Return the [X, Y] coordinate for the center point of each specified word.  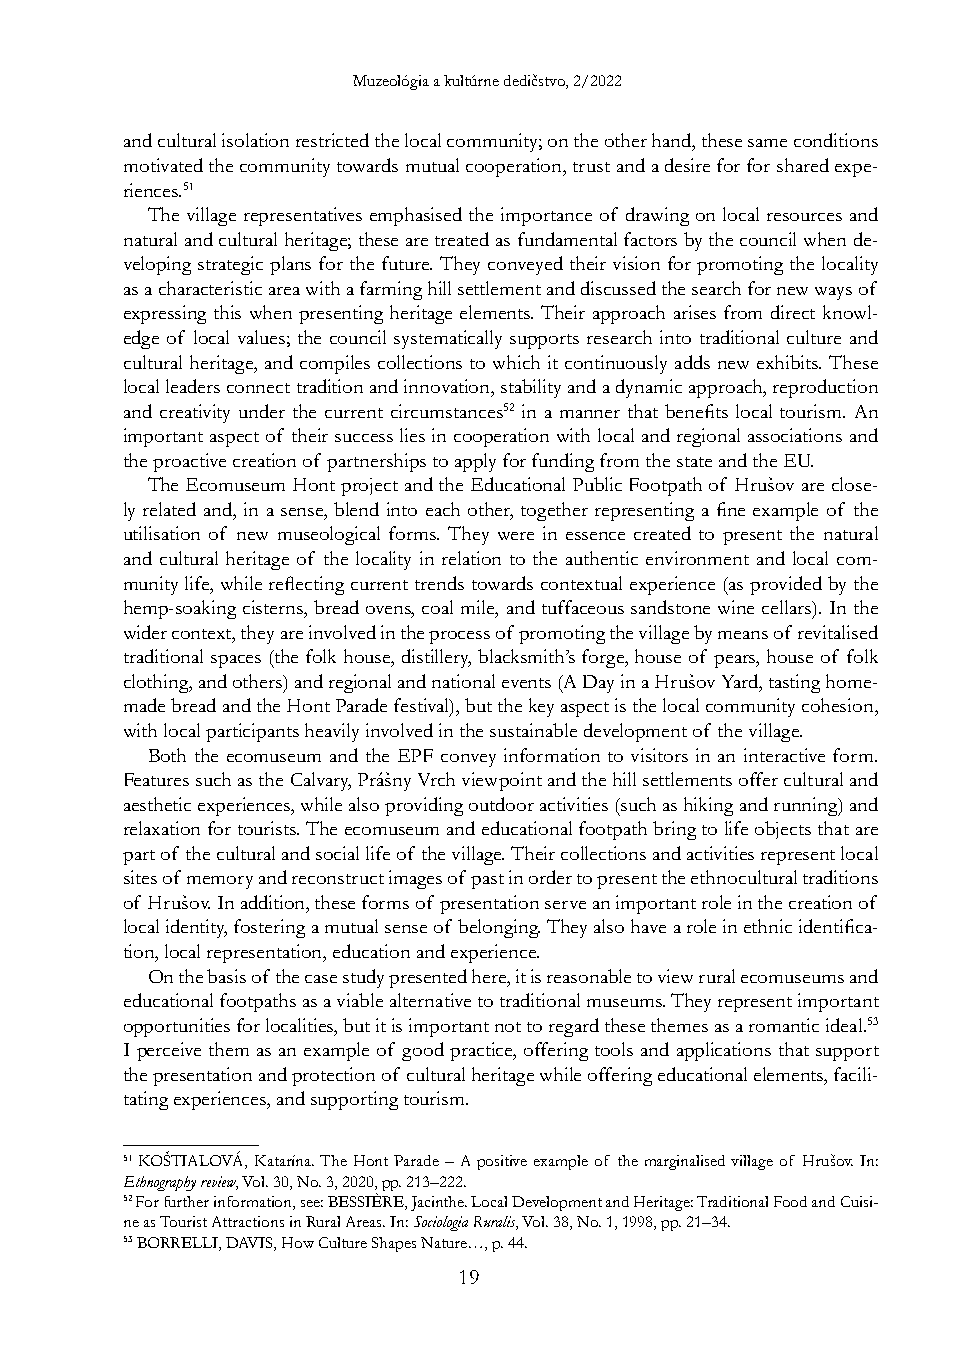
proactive [189, 462]
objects [783, 830]
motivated [163, 165]
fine [731, 509]
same [767, 143]
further [187, 1201]
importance [546, 216]
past [487, 881]
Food [790, 1201]
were [516, 536]
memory [220, 882]
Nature [445, 1242]
